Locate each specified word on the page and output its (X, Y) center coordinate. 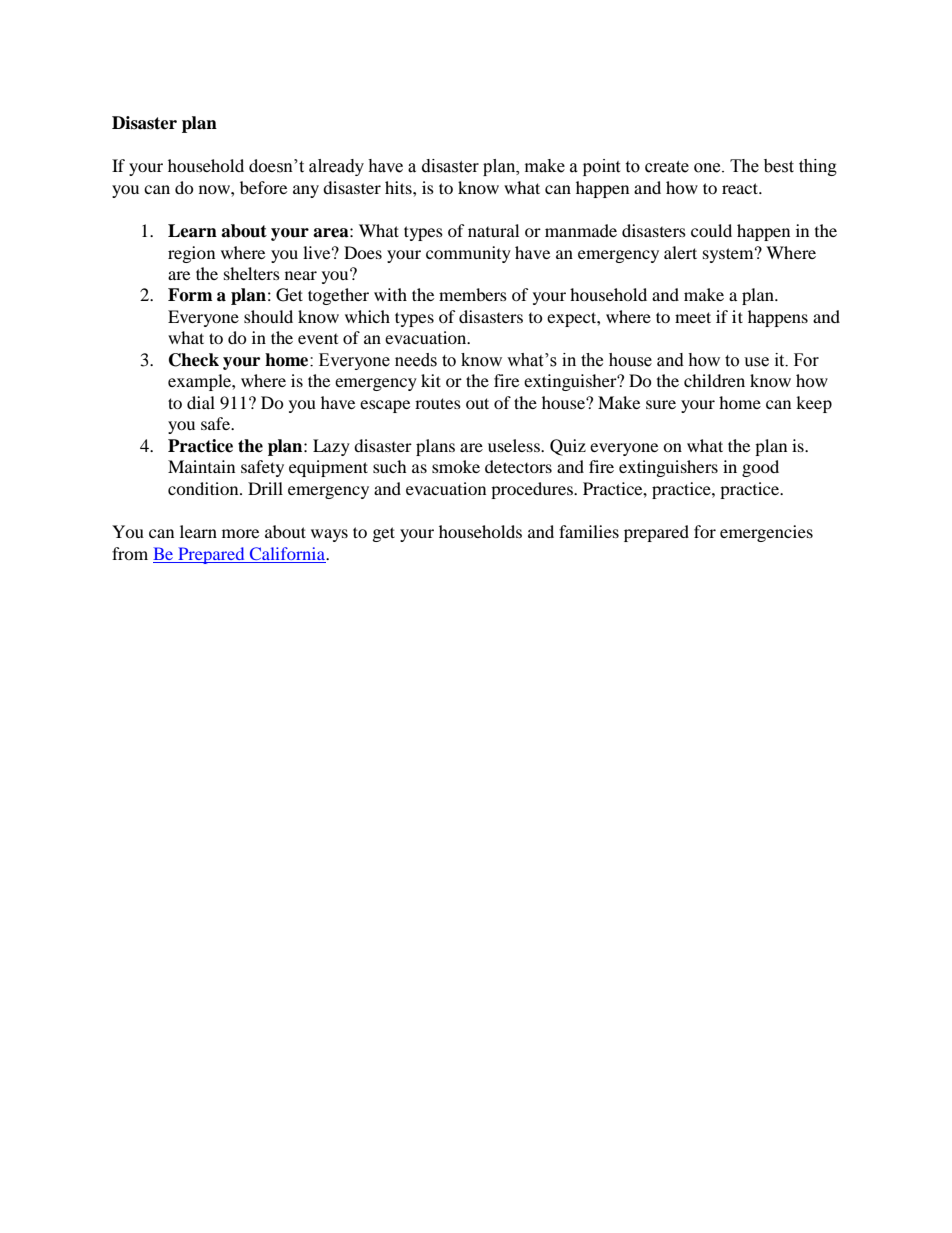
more (240, 533)
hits (399, 187)
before (263, 187)
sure (661, 404)
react (741, 188)
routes (438, 403)
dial (201, 402)
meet (693, 317)
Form (190, 295)
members (473, 294)
